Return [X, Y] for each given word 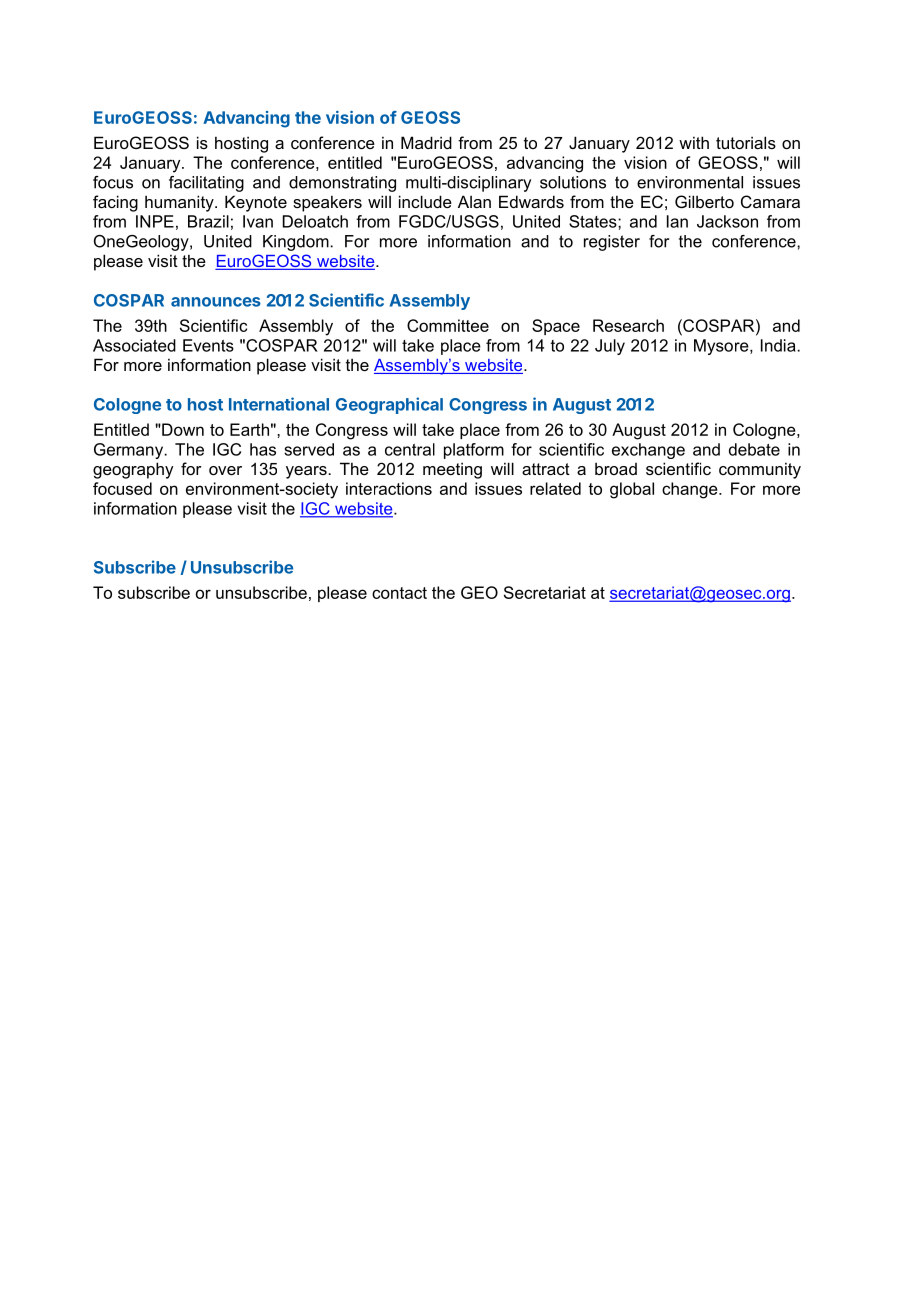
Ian [677, 221]
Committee [448, 325]
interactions [389, 488]
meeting [452, 470]
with [694, 142]
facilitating [206, 184]
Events [208, 345]
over [225, 470]
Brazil [208, 221]
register [612, 243]
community [760, 470]
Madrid [426, 142]
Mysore [722, 347]
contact [399, 593]
